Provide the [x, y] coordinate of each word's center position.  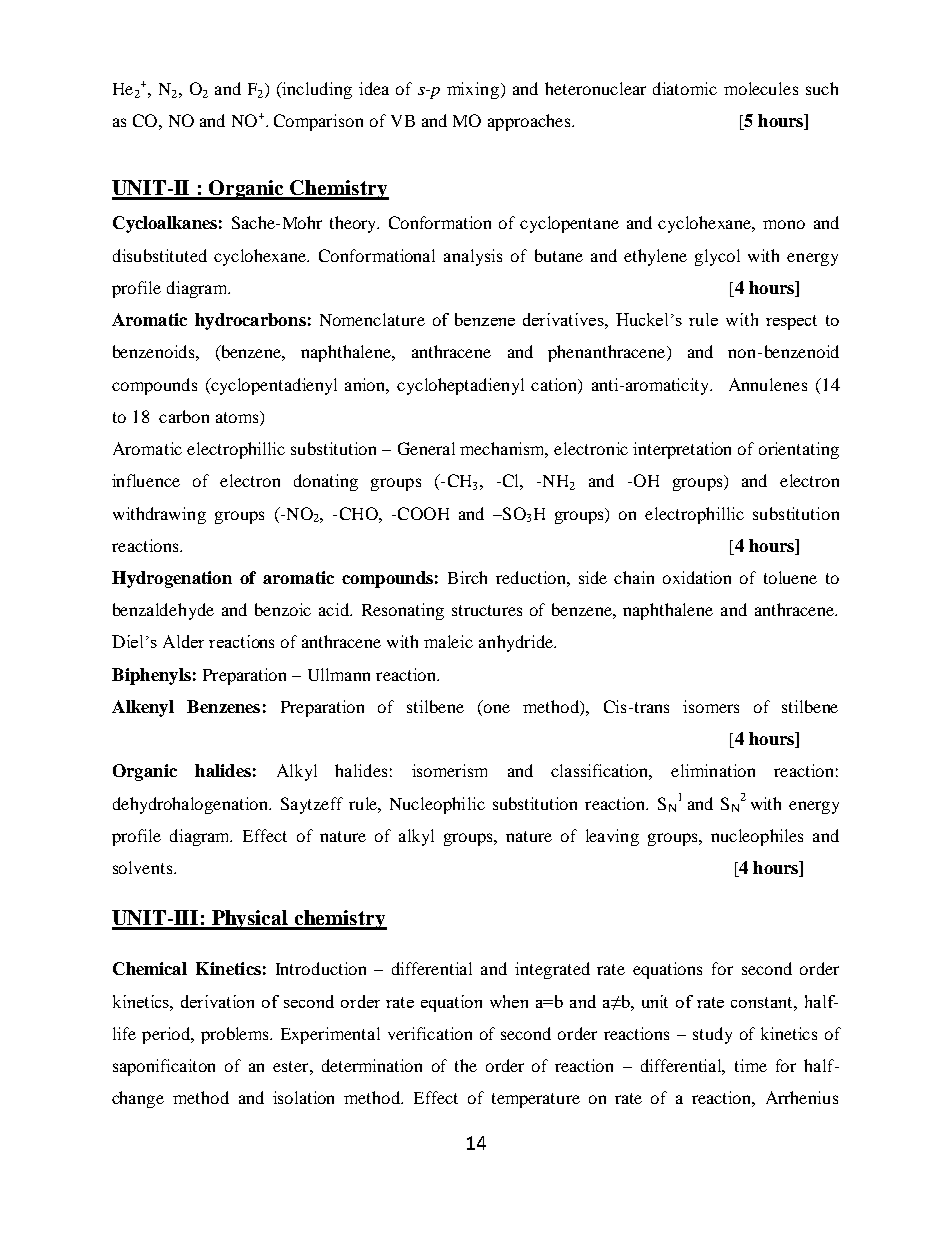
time [751, 1065]
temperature [536, 1100]
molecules [761, 88]
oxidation [697, 577]
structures [487, 610]
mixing [474, 90]
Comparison [318, 122]
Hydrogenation [172, 579]
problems [236, 1035]
